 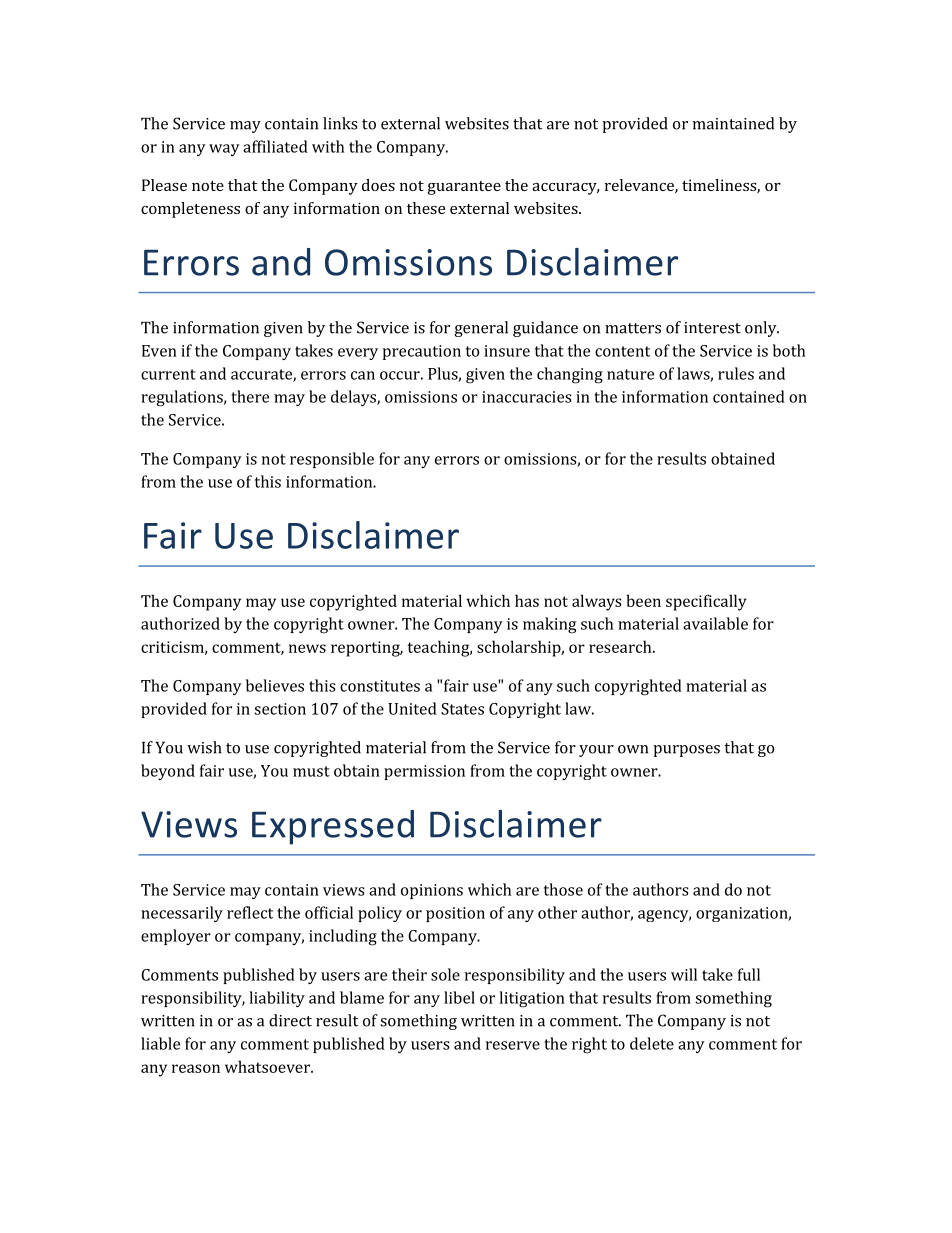 What do you see at coordinates (733, 123) in the page?
I see `maintained` at bounding box center [733, 123].
